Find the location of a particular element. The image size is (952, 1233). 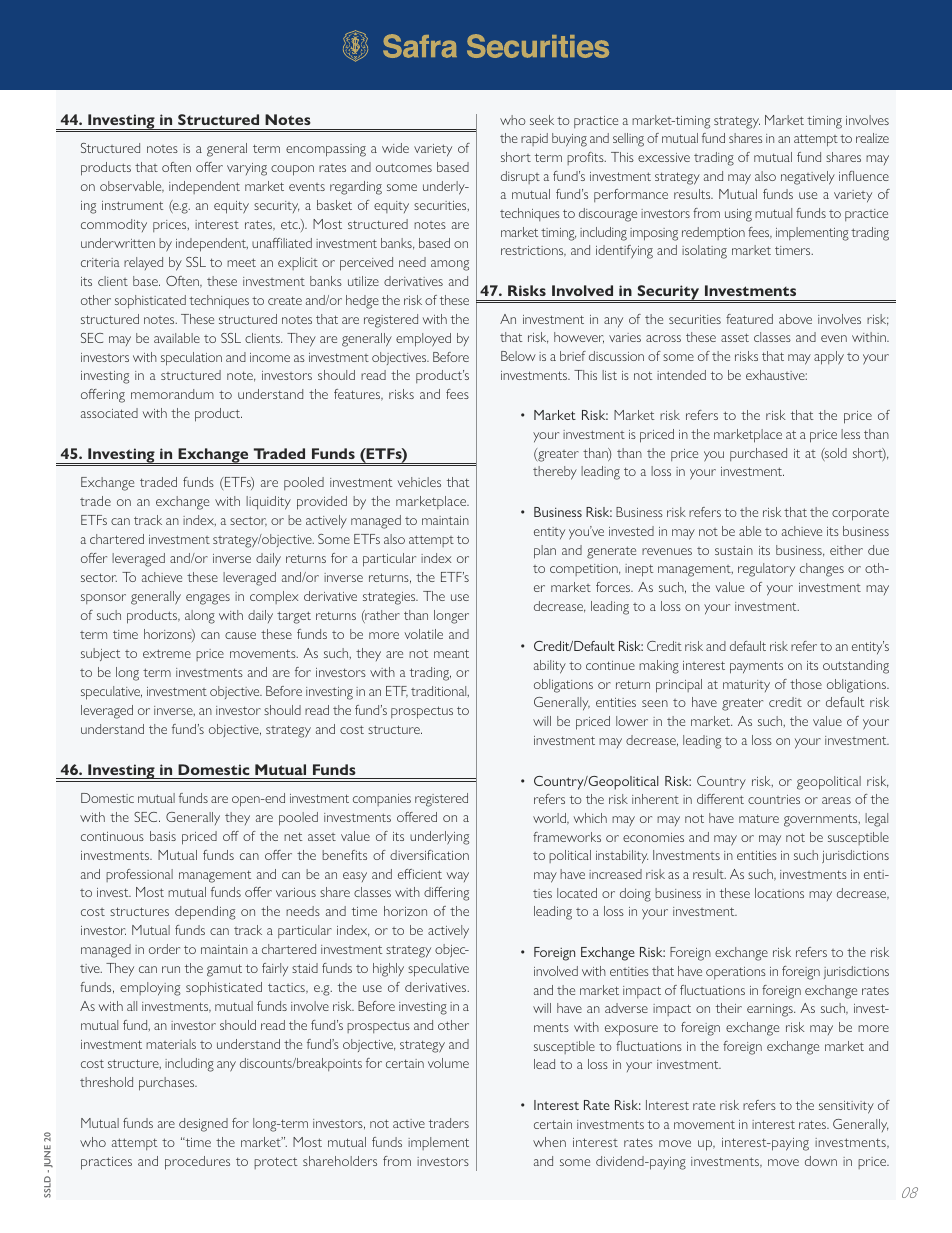

rapid is located at coordinates (534, 139).
